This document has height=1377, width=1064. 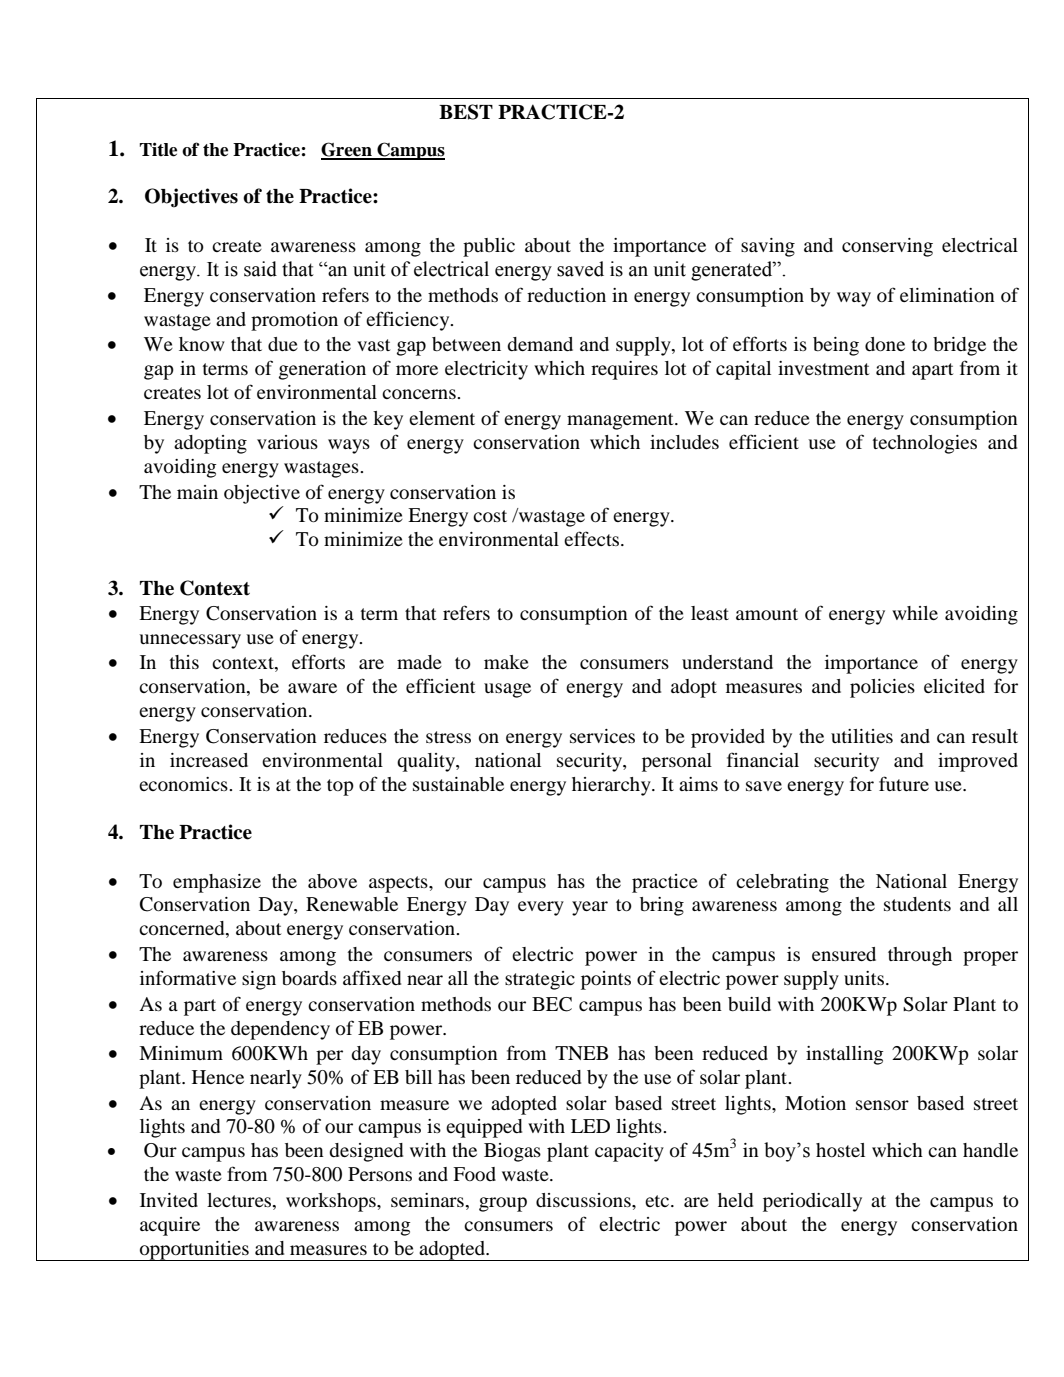 What do you see at coordinates (887, 247) in the document?
I see `conserving` at bounding box center [887, 247].
